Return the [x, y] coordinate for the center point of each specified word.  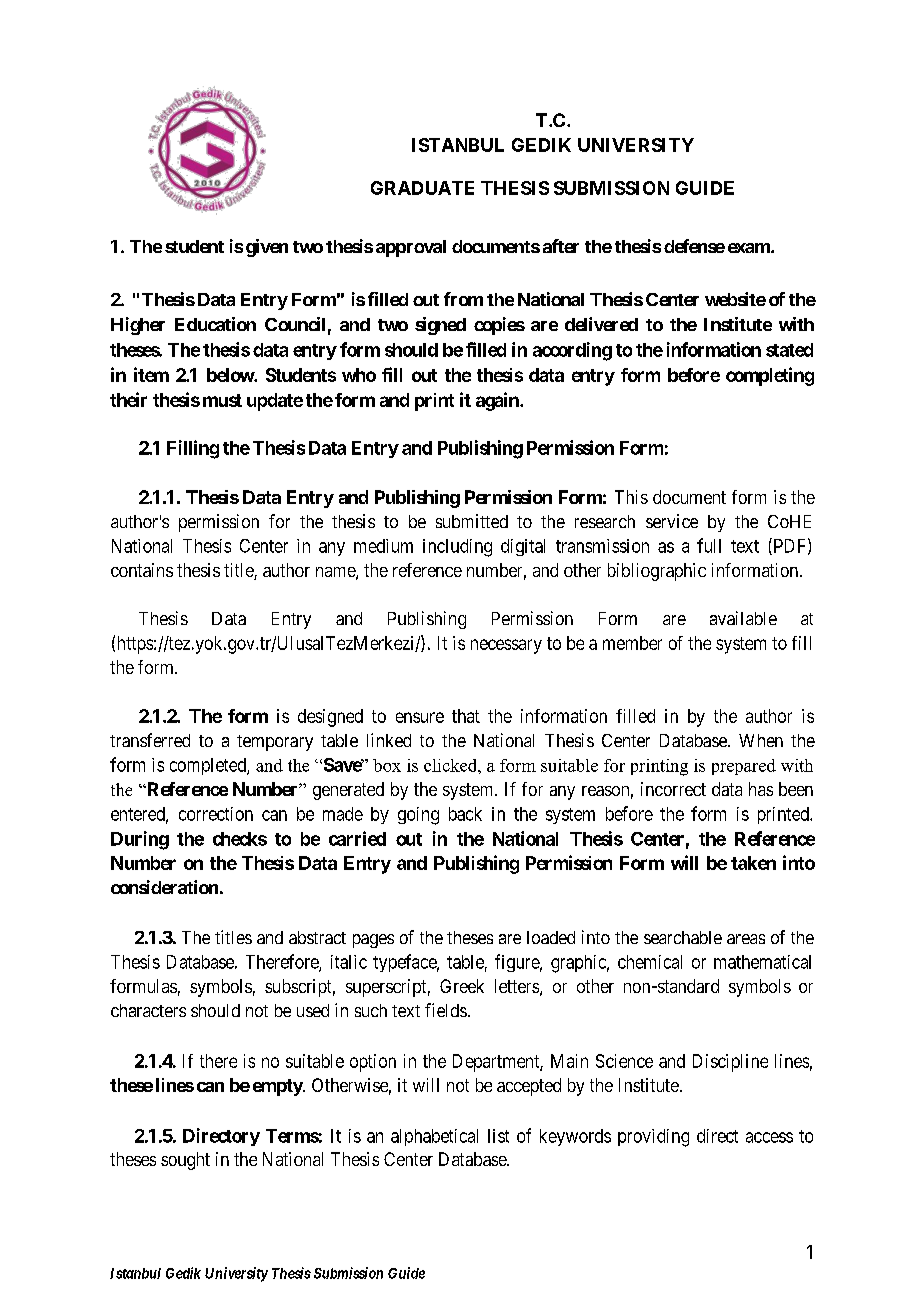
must [222, 400]
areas [746, 939]
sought [185, 1161]
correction [216, 814]
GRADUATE [422, 188]
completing [770, 376]
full [709, 545]
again [498, 401]
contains [142, 570]
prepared [744, 767]
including [457, 548]
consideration [164, 887]
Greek [462, 986]
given [267, 248]
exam [750, 248]
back [465, 814]
